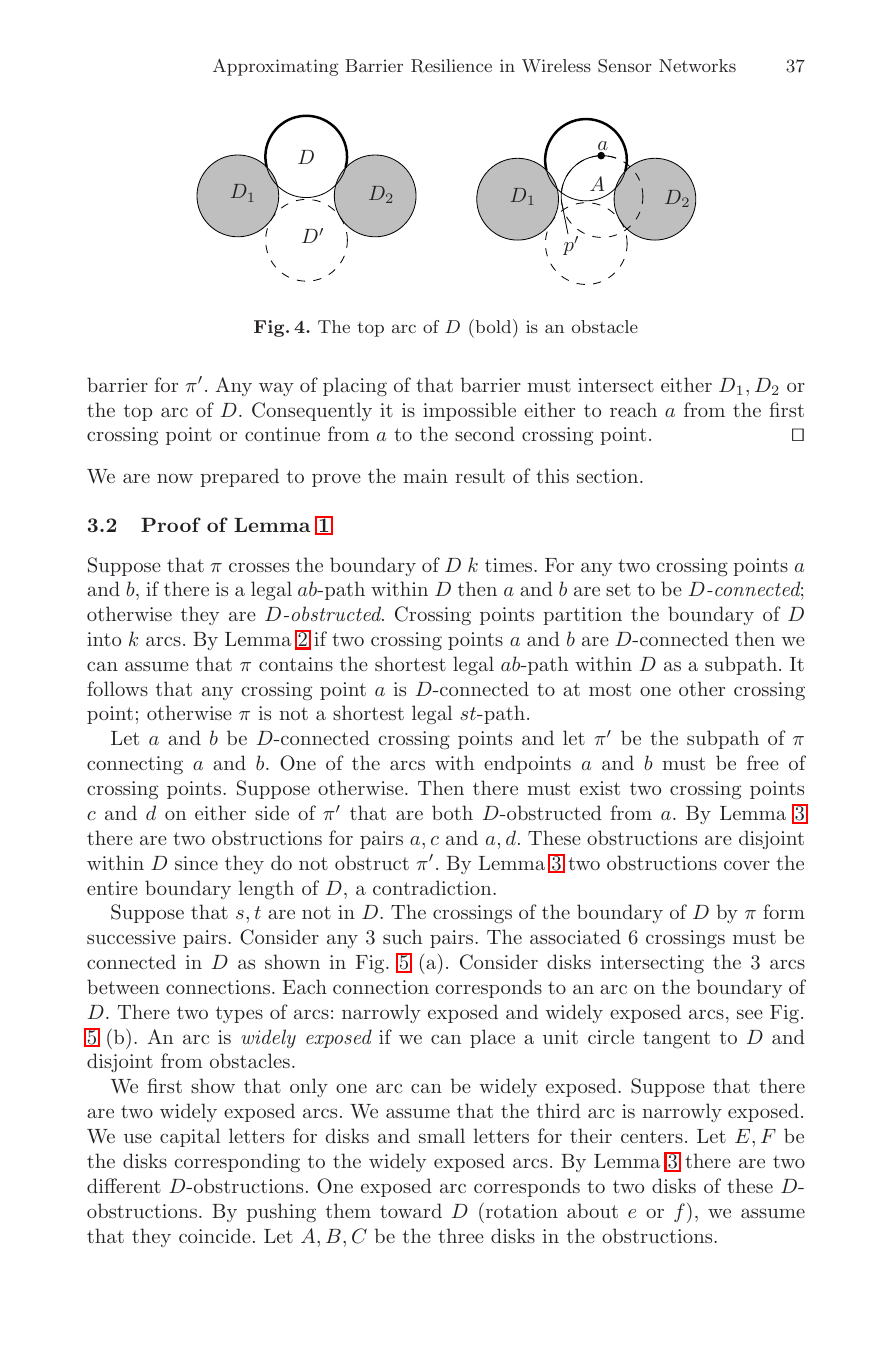 The width and height of the screenshot is (893, 1372). Describe the element at coordinates (747, 865) in the screenshot. I see `cover` at that location.
